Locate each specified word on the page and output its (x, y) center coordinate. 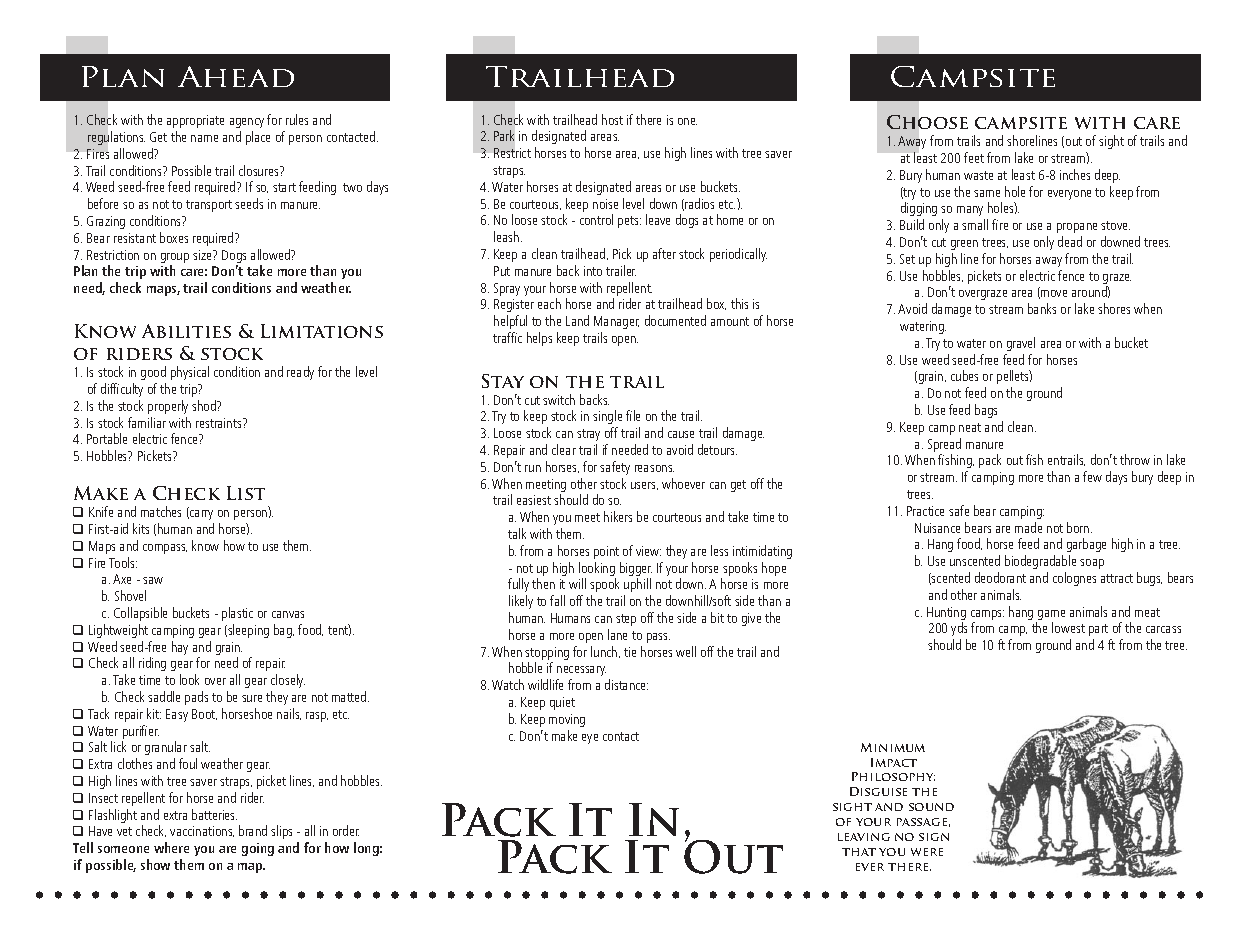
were (927, 852)
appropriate (195, 121)
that (859, 852)
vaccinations (202, 831)
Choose (927, 122)
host (612, 119)
